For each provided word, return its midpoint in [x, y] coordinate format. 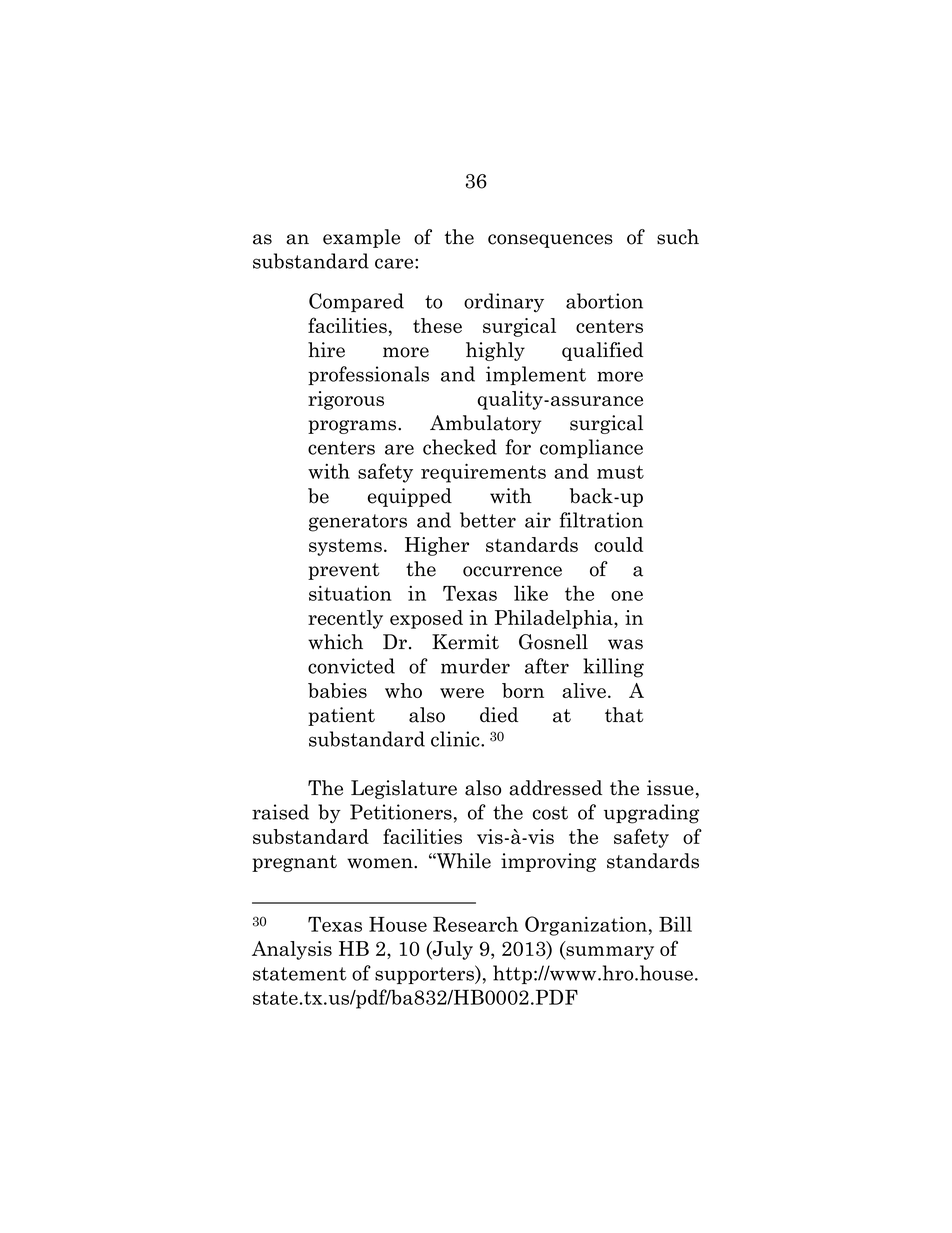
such [678, 237]
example [361, 238]
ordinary [504, 303]
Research [475, 924]
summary [609, 953]
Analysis [292, 950]
